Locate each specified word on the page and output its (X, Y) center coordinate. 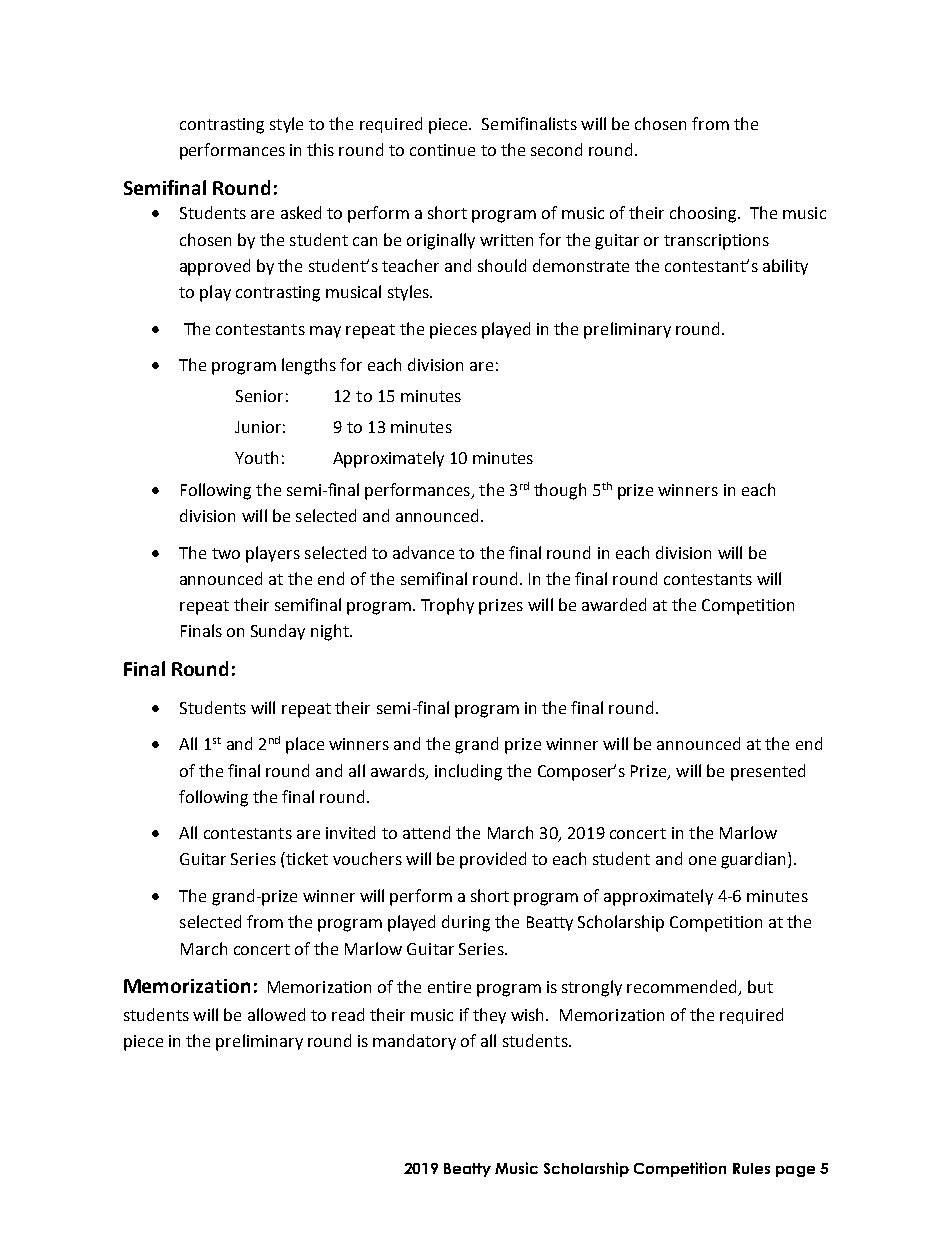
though (560, 491)
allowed (276, 1014)
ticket (306, 858)
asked (301, 212)
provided (493, 860)
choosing (704, 214)
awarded (614, 604)
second (556, 149)
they (489, 1016)
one (702, 860)
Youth (256, 457)
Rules (751, 1168)
